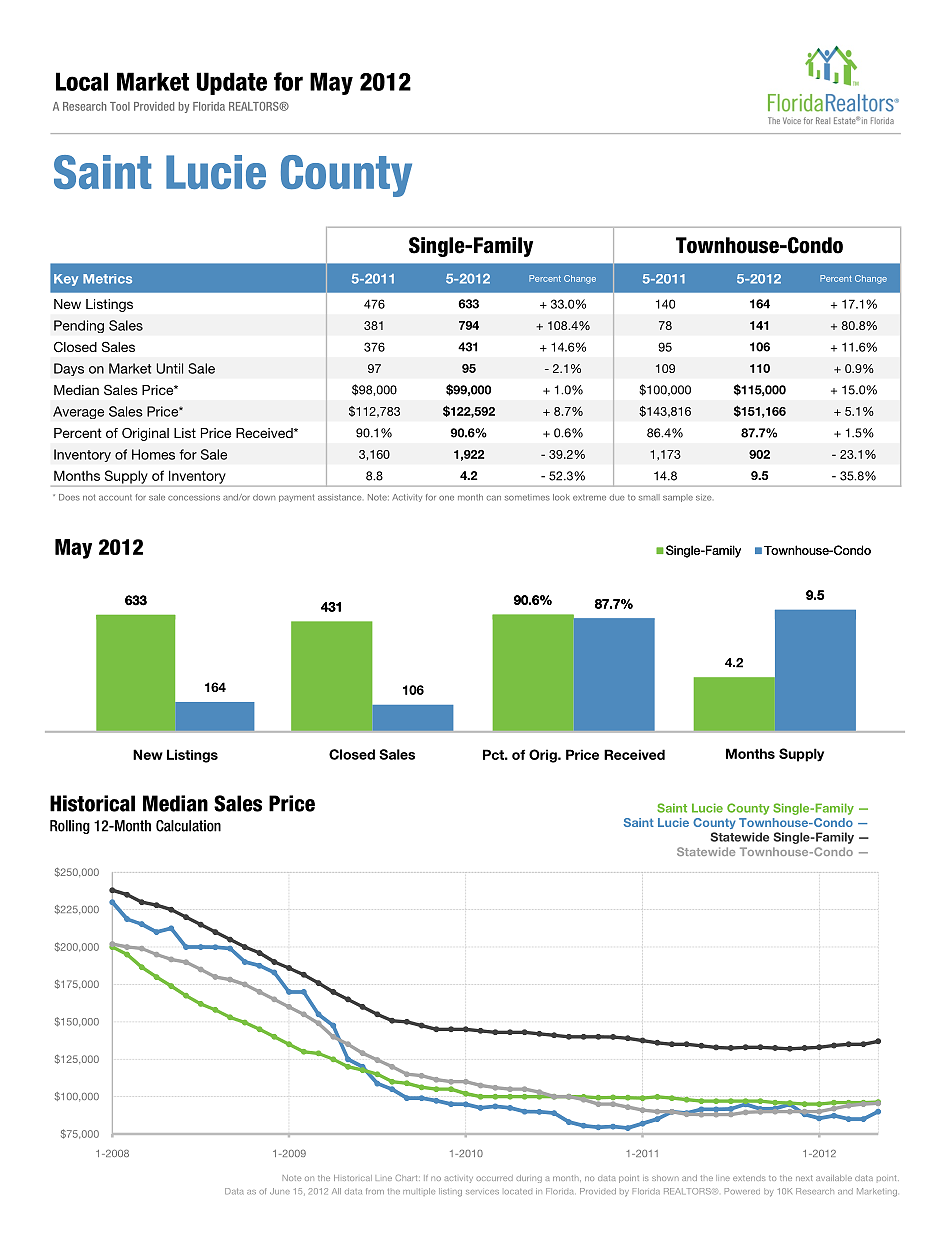  I want to click on Powered, so click(742, 1191).
